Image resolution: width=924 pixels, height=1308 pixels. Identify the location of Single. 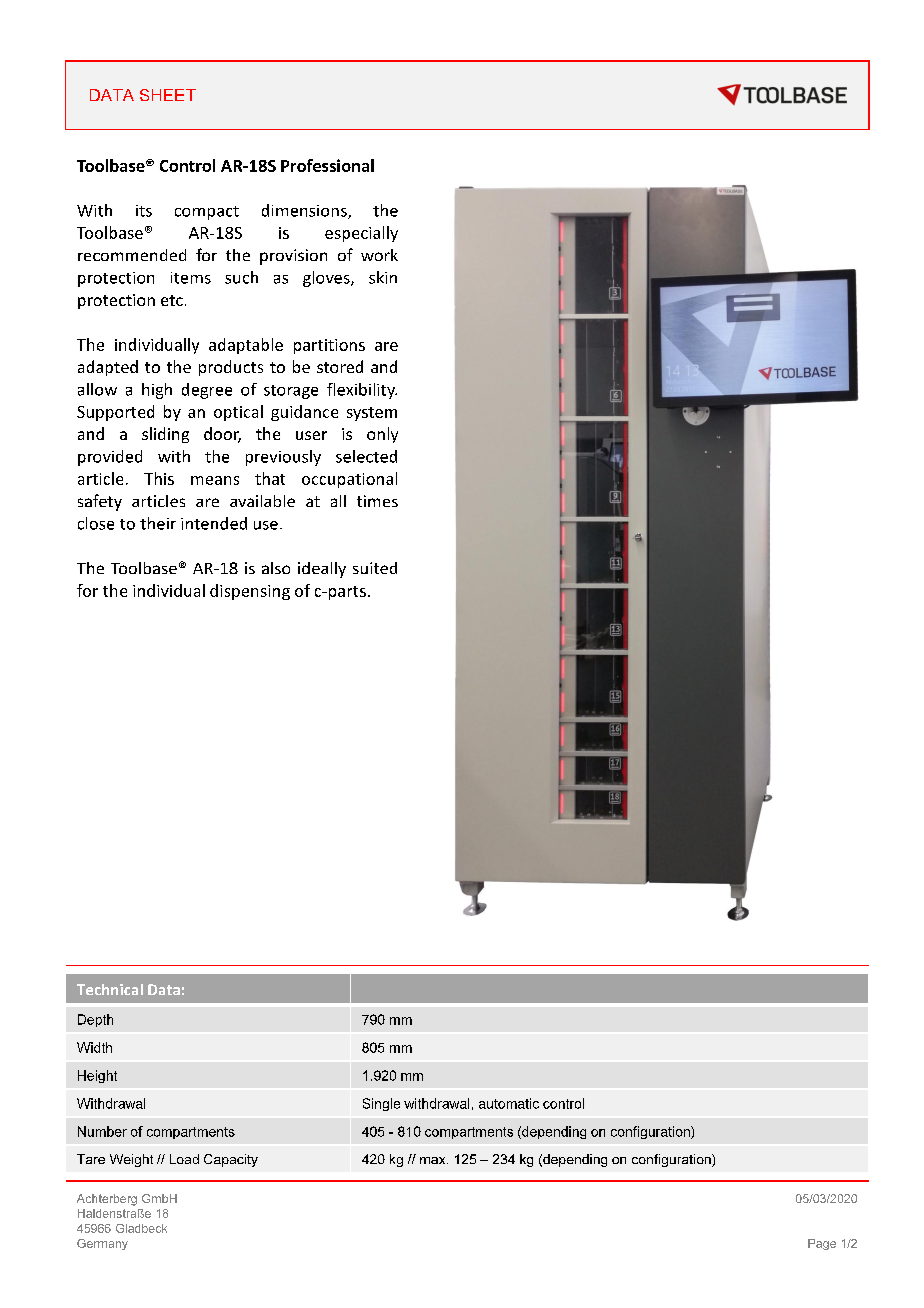
(381, 1104).
